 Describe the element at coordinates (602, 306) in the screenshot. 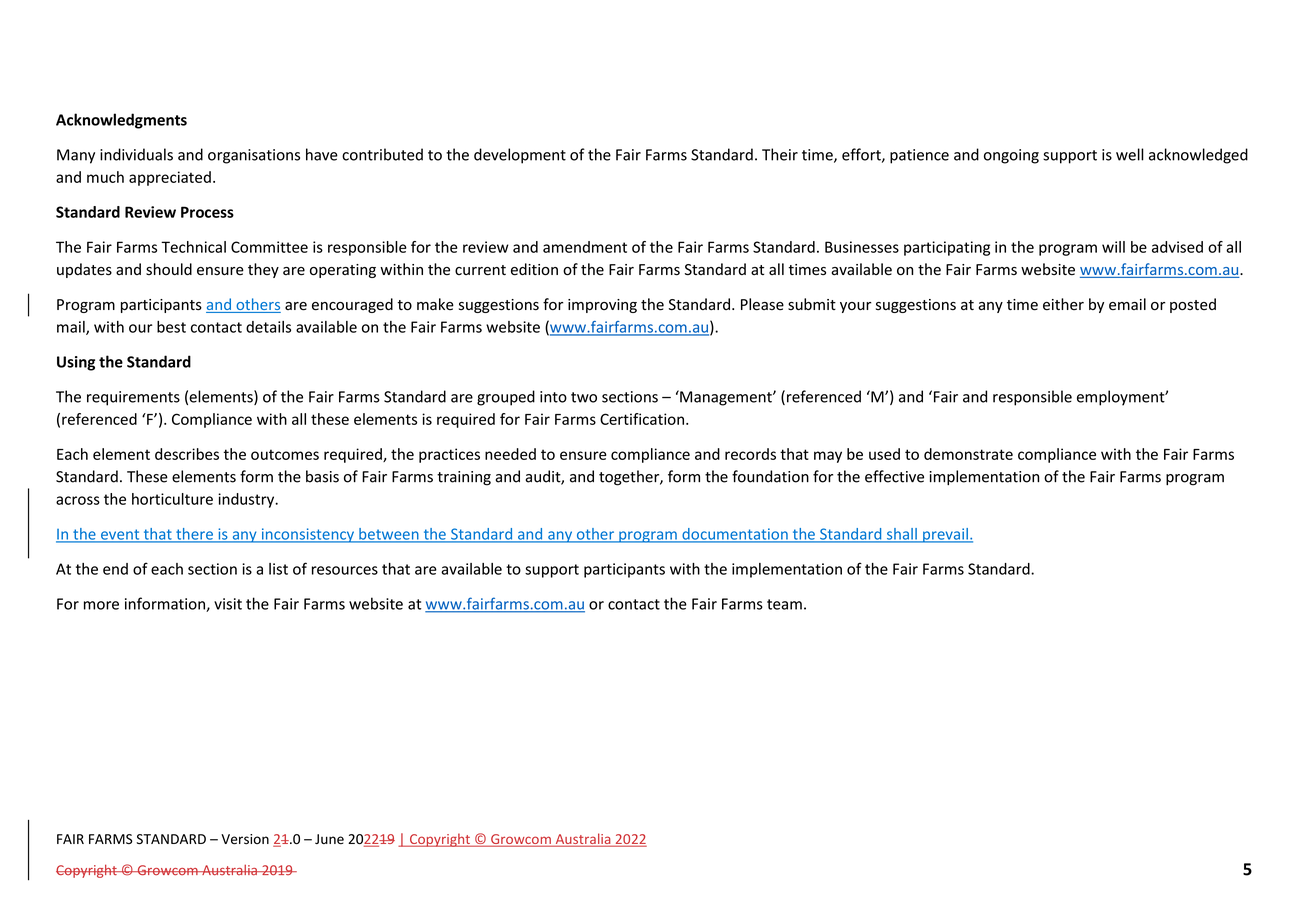

I see `improving` at that location.
